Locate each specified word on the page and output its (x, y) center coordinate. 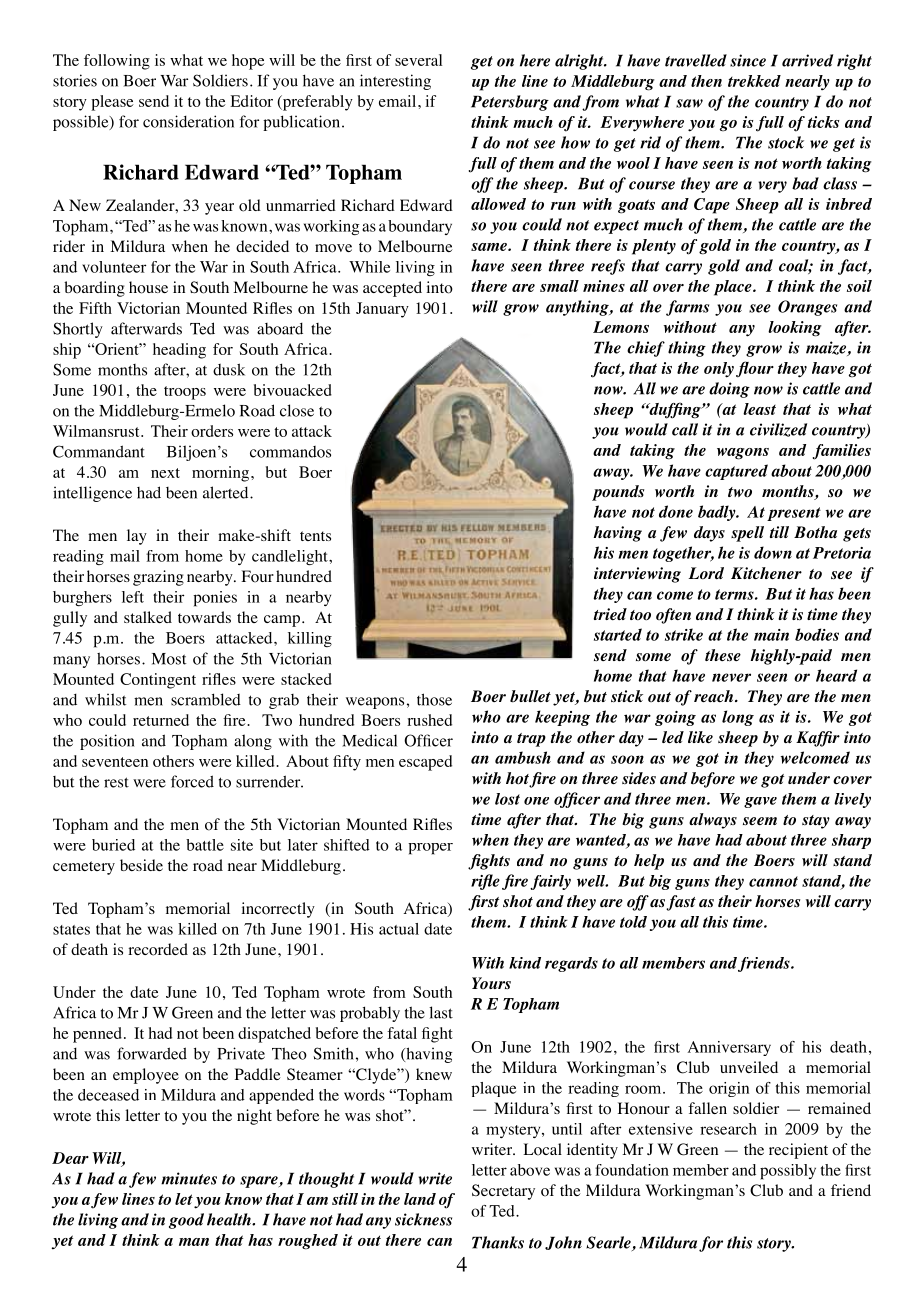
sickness (423, 1219)
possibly (788, 1172)
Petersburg (510, 103)
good (186, 1221)
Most (169, 659)
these (723, 655)
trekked (754, 81)
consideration (188, 121)
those (434, 699)
